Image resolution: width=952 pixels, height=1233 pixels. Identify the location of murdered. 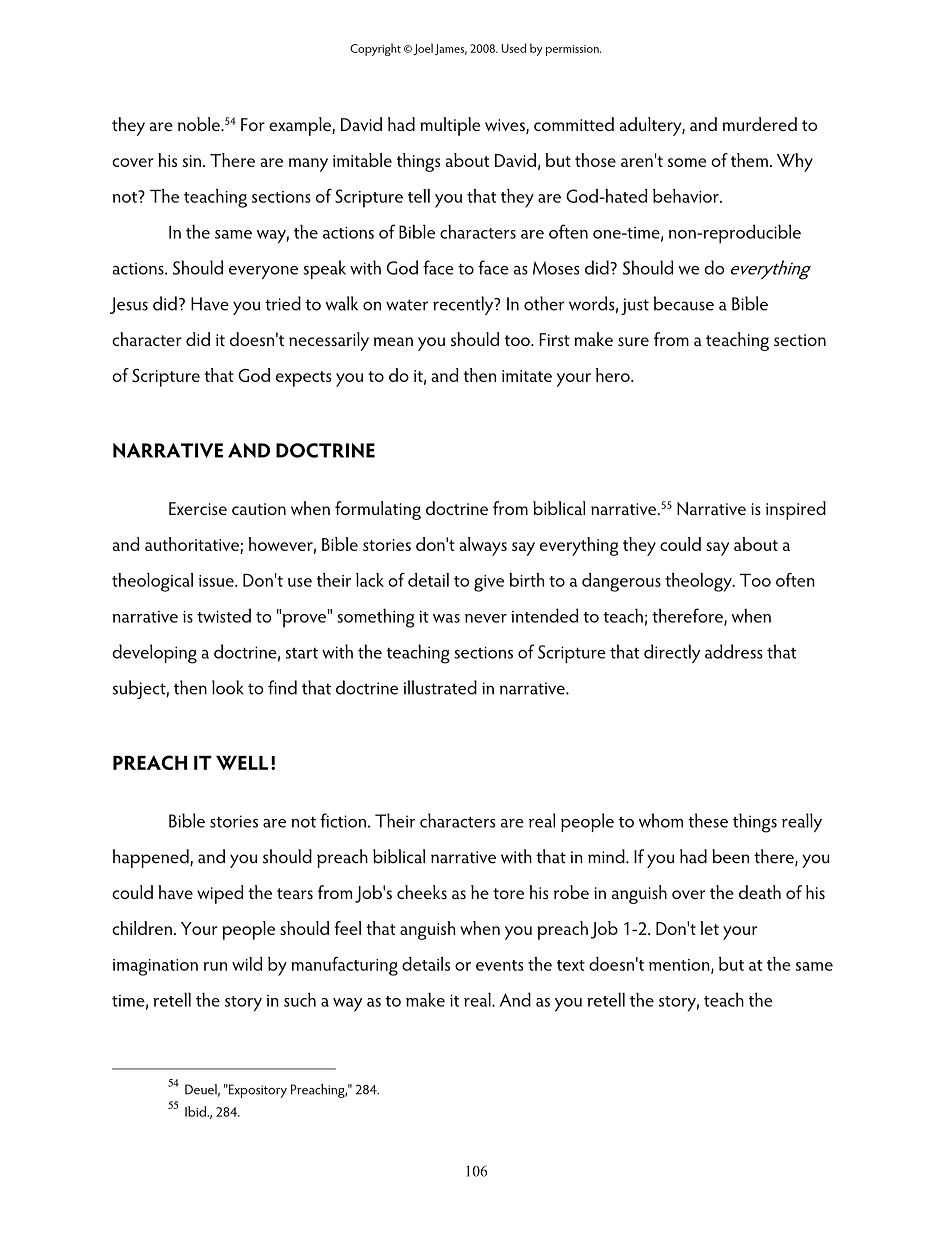
(759, 124).
